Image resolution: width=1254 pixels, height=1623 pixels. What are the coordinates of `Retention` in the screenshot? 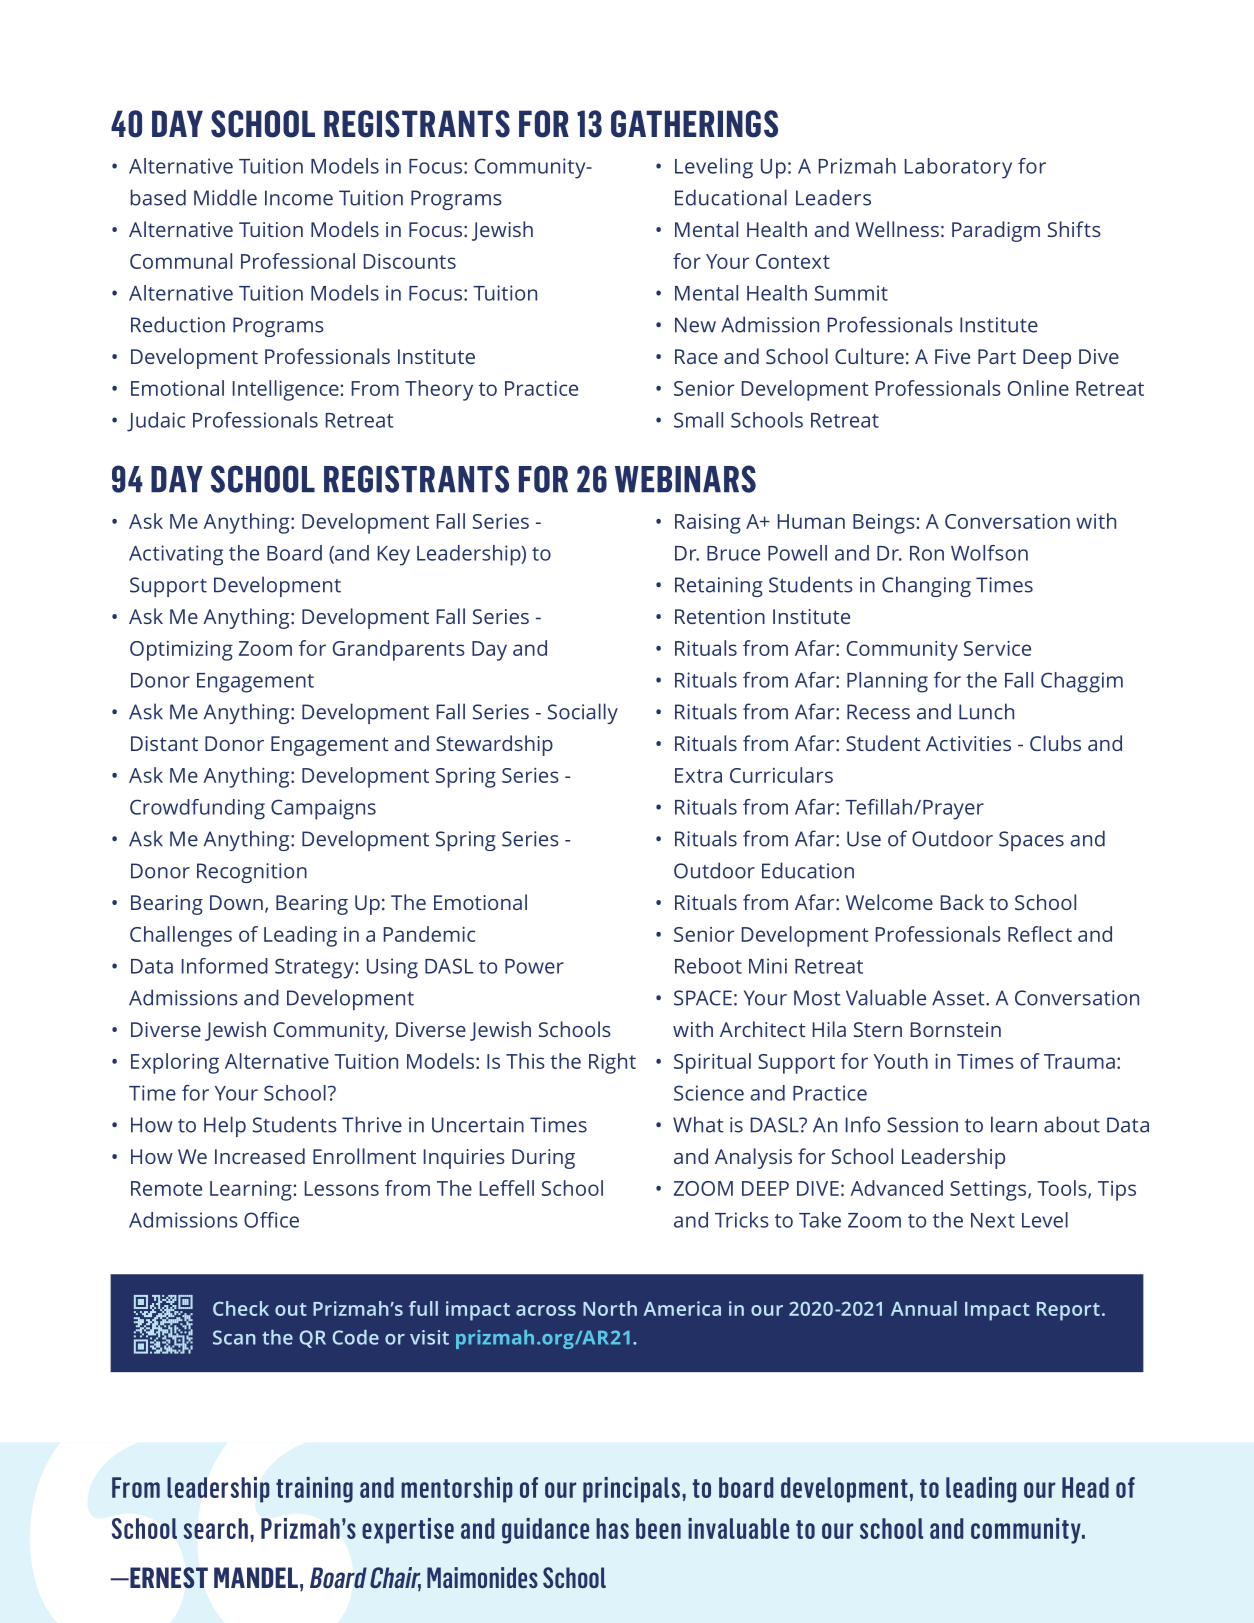 It's located at (720, 616).
